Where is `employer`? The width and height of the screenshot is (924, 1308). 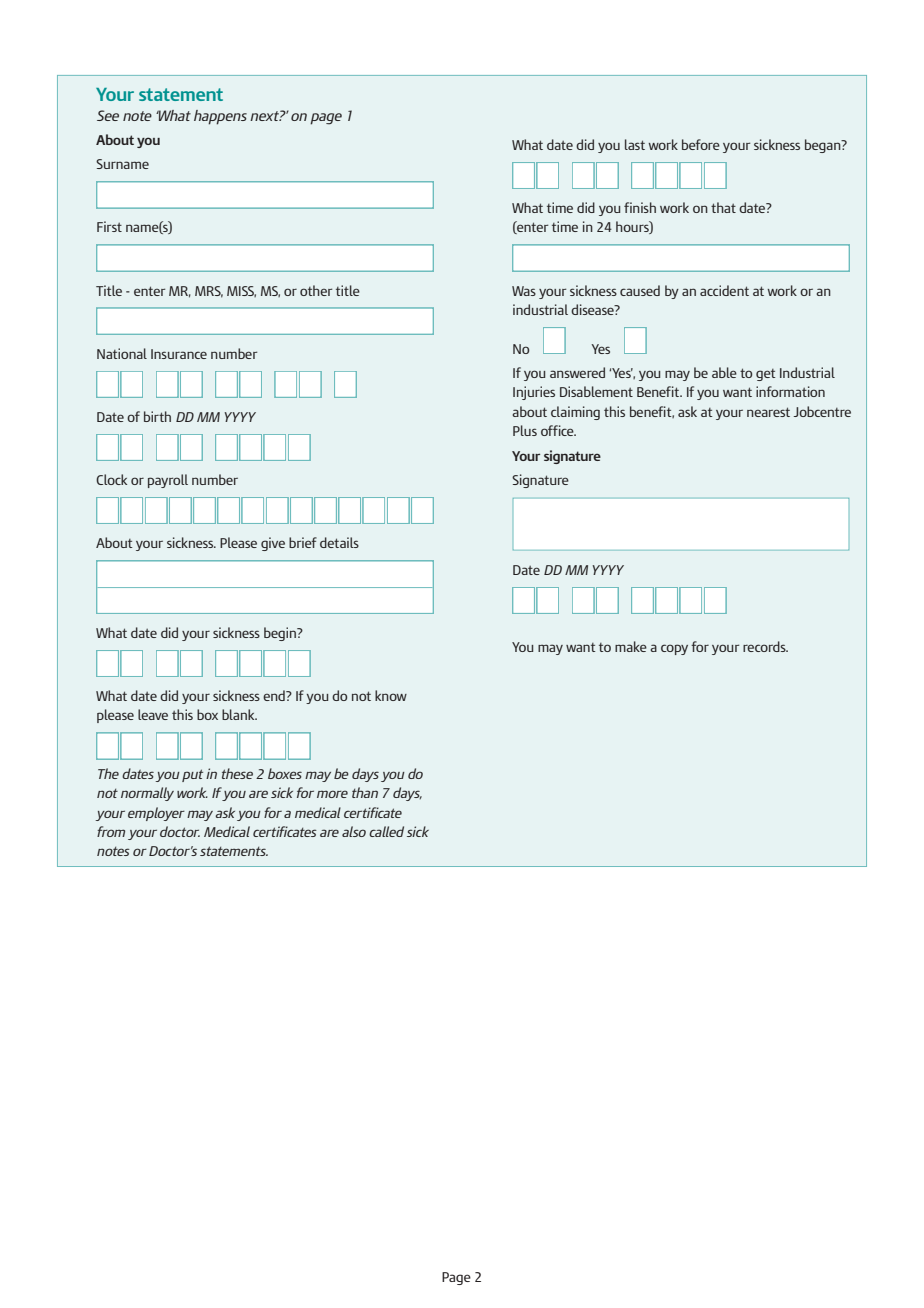
employer is located at coordinates (156, 814).
